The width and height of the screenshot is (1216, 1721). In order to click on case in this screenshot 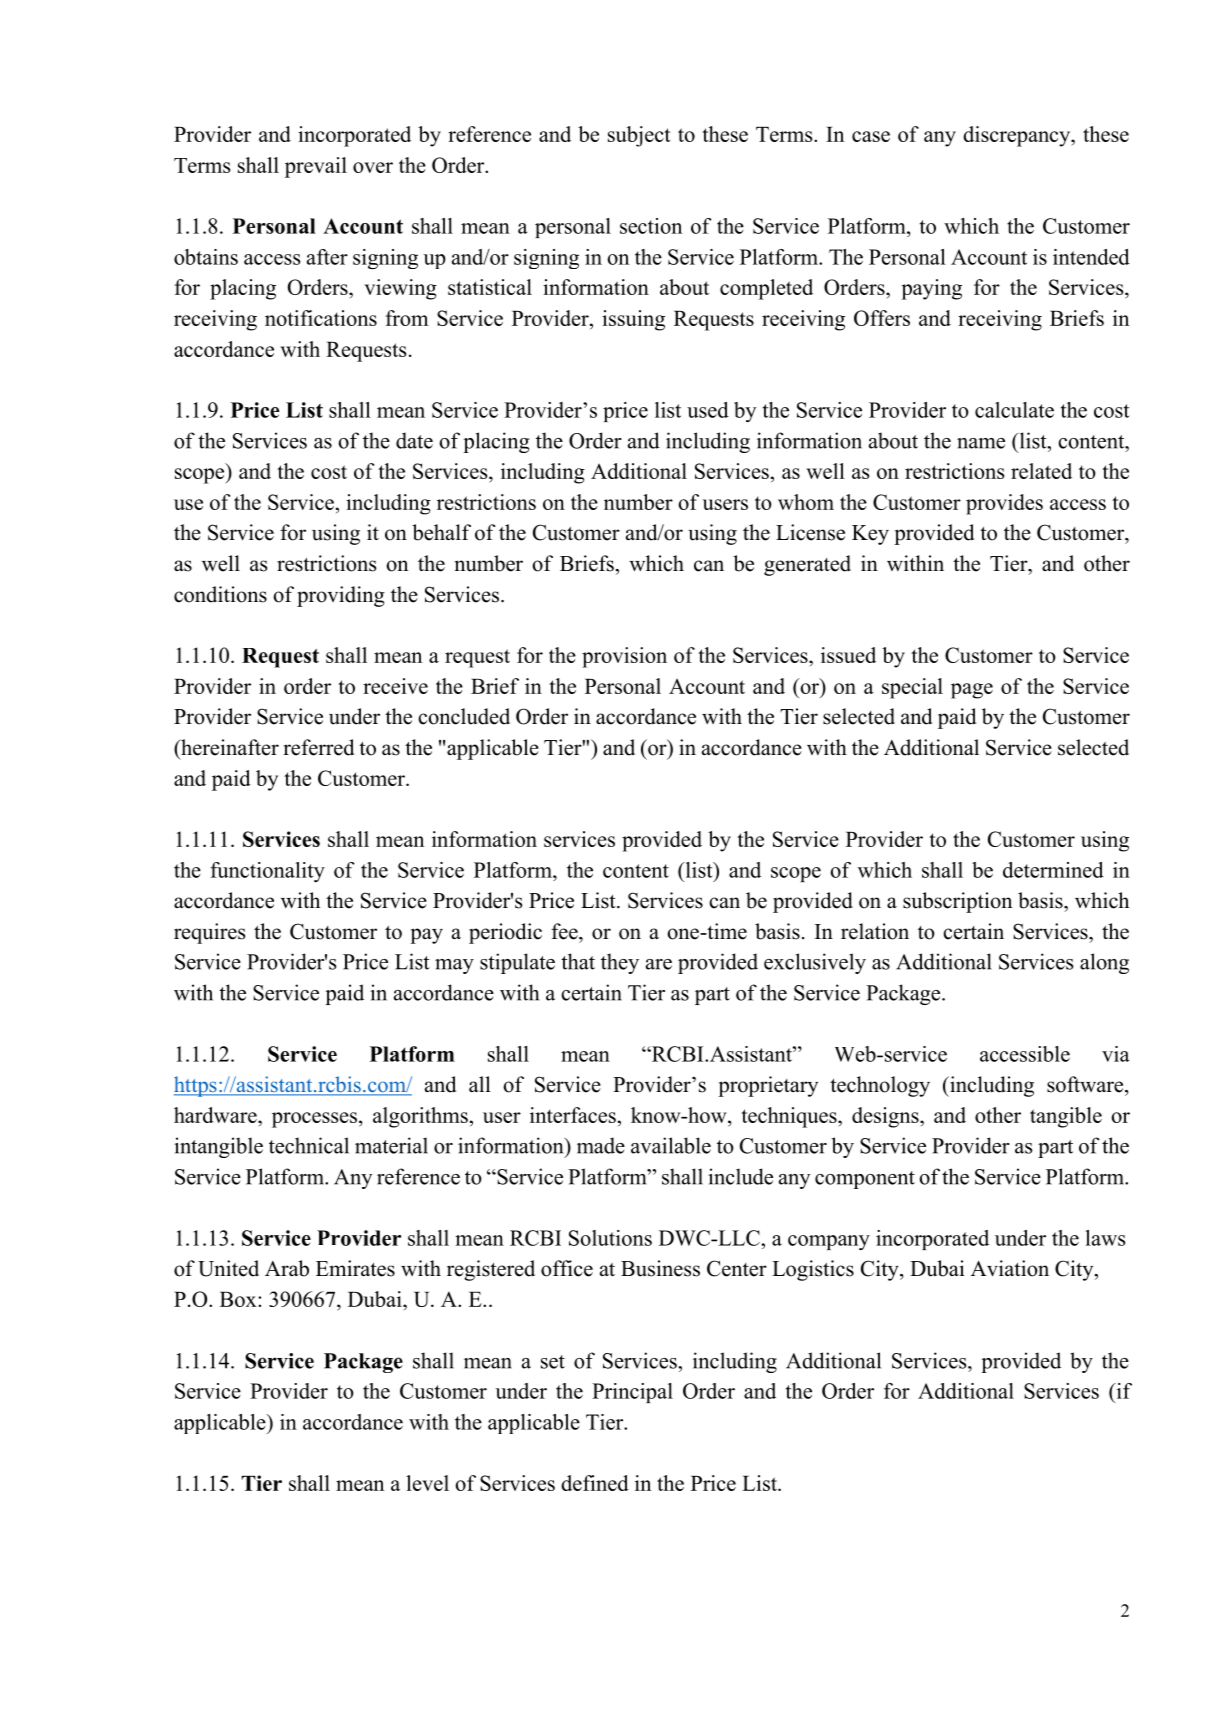, I will do `click(871, 136)`.
